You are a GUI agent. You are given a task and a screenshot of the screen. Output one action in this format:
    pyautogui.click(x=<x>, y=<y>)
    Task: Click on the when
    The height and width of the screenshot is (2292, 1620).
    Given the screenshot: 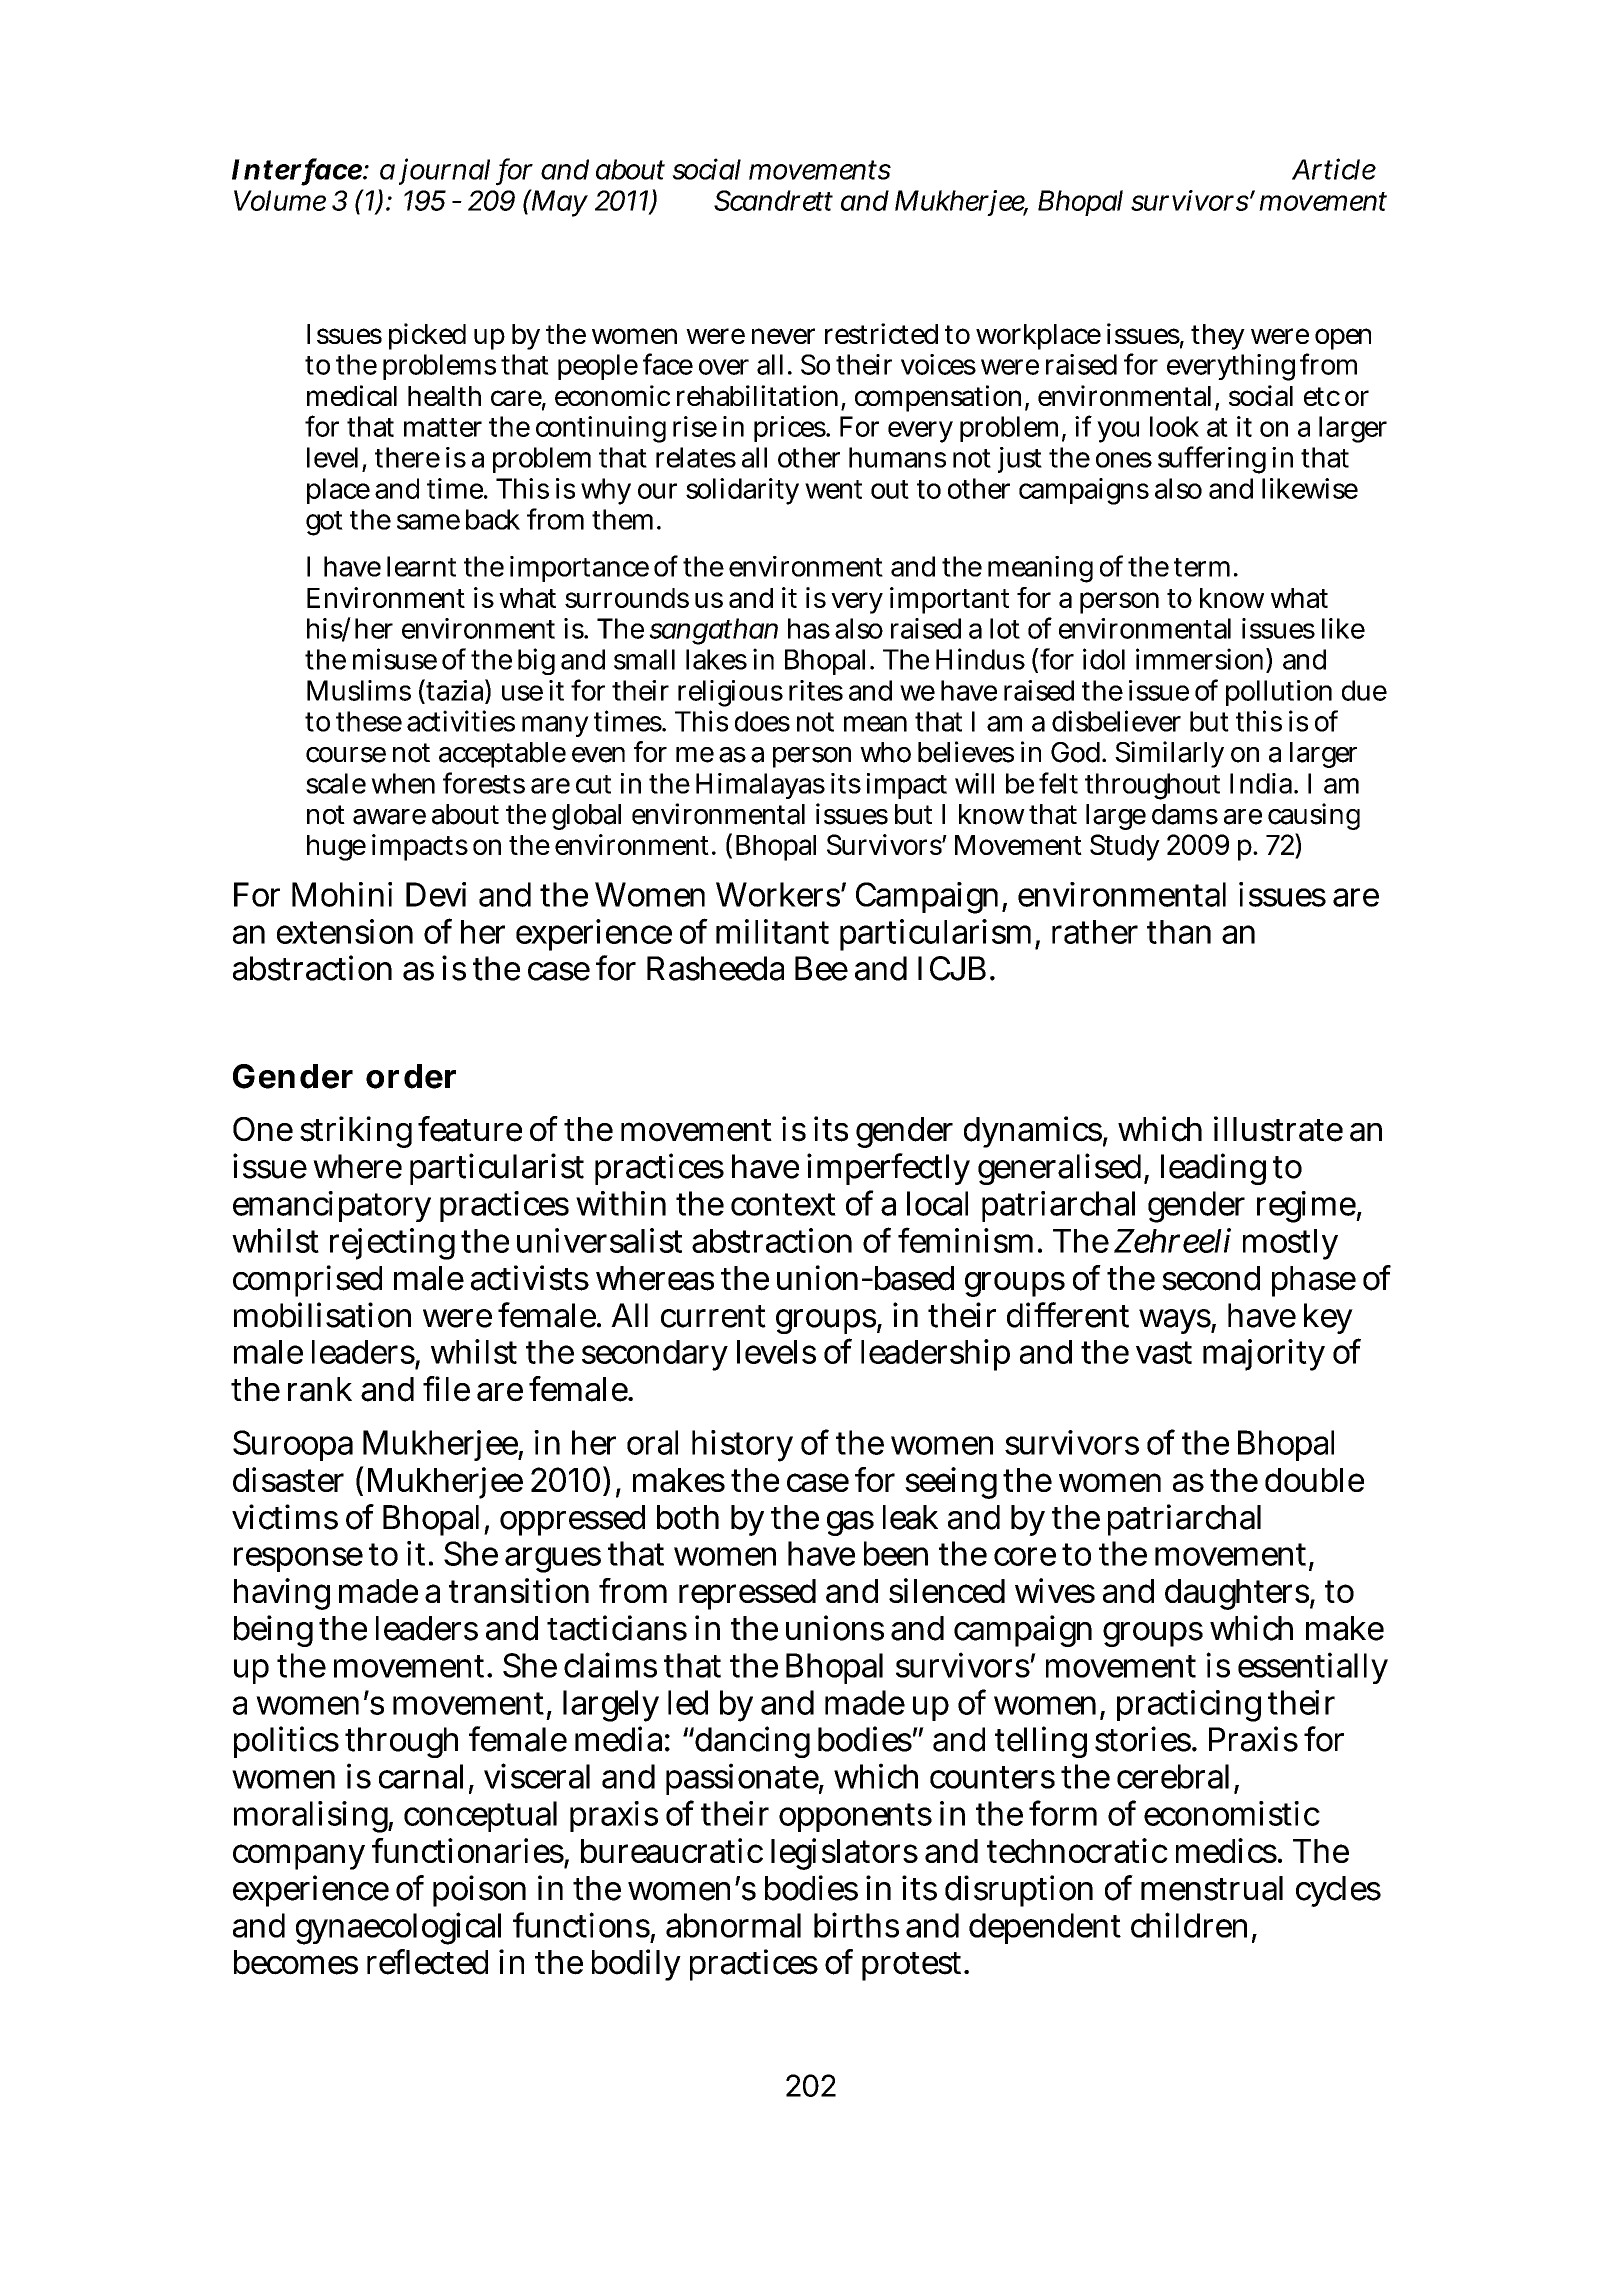 What is the action you would take?
    pyautogui.click(x=403, y=783)
